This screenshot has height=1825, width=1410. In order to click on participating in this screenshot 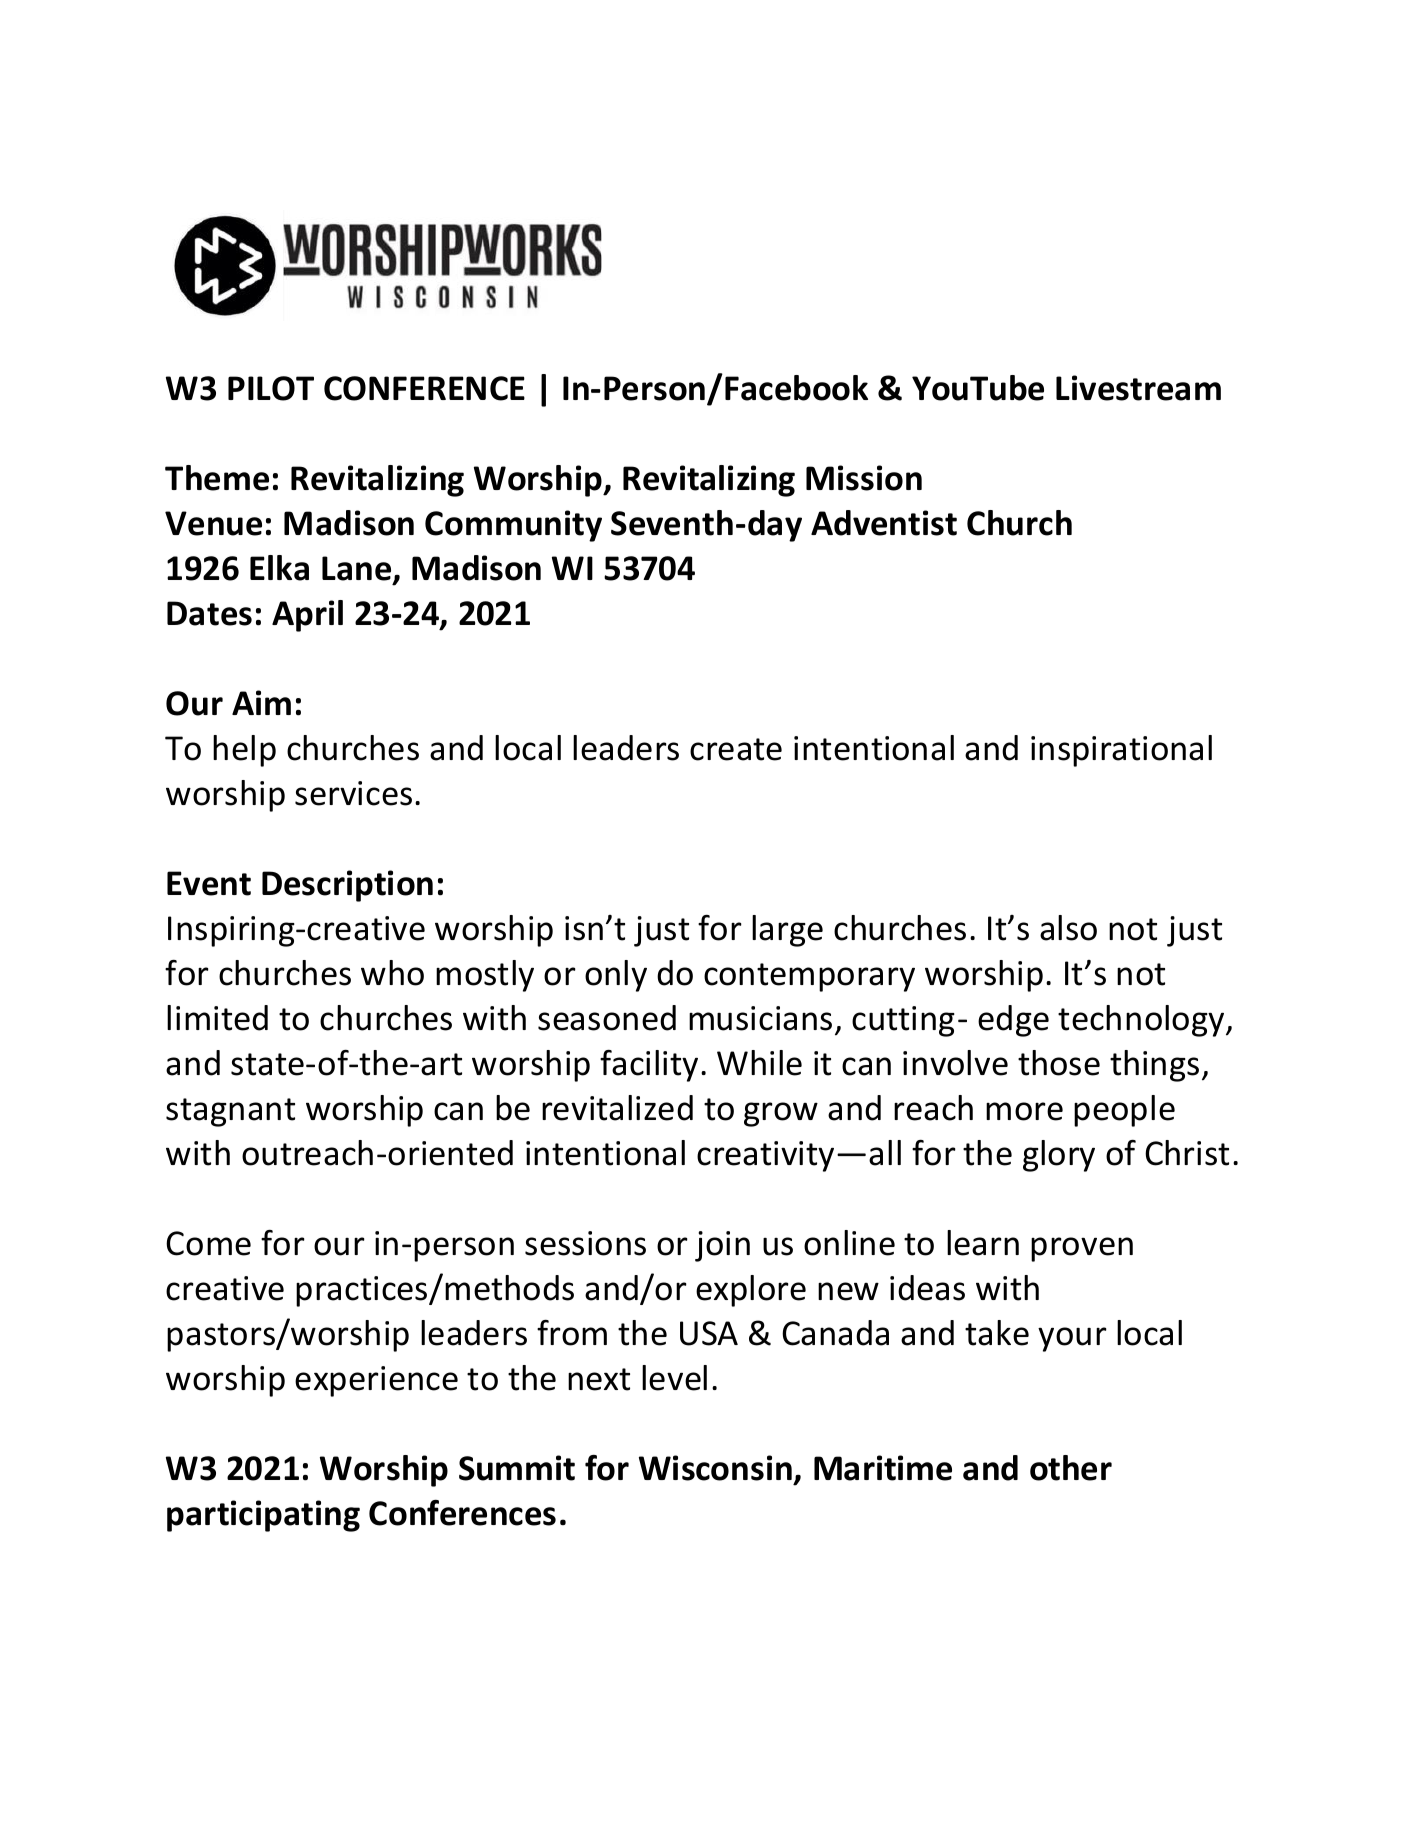, I will do `click(263, 1516)`.
